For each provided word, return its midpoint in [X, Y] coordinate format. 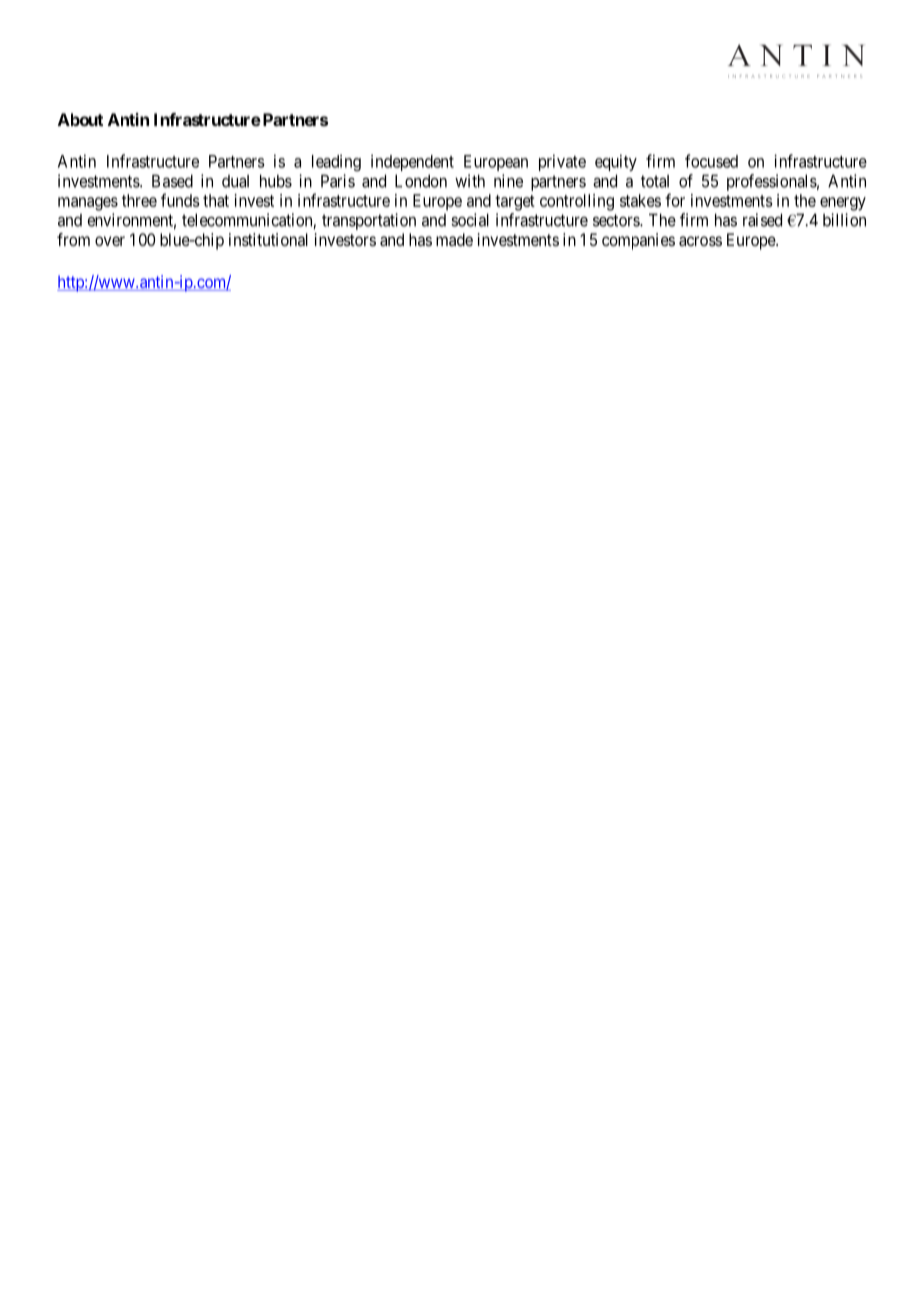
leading [336, 163]
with [470, 181]
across [700, 241]
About [80, 119]
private [562, 162]
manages [88, 204]
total [655, 181]
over [110, 241]
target [515, 203]
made [454, 239]
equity [616, 162]
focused [711, 161]
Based [172, 181]
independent [412, 163]
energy [843, 204]
